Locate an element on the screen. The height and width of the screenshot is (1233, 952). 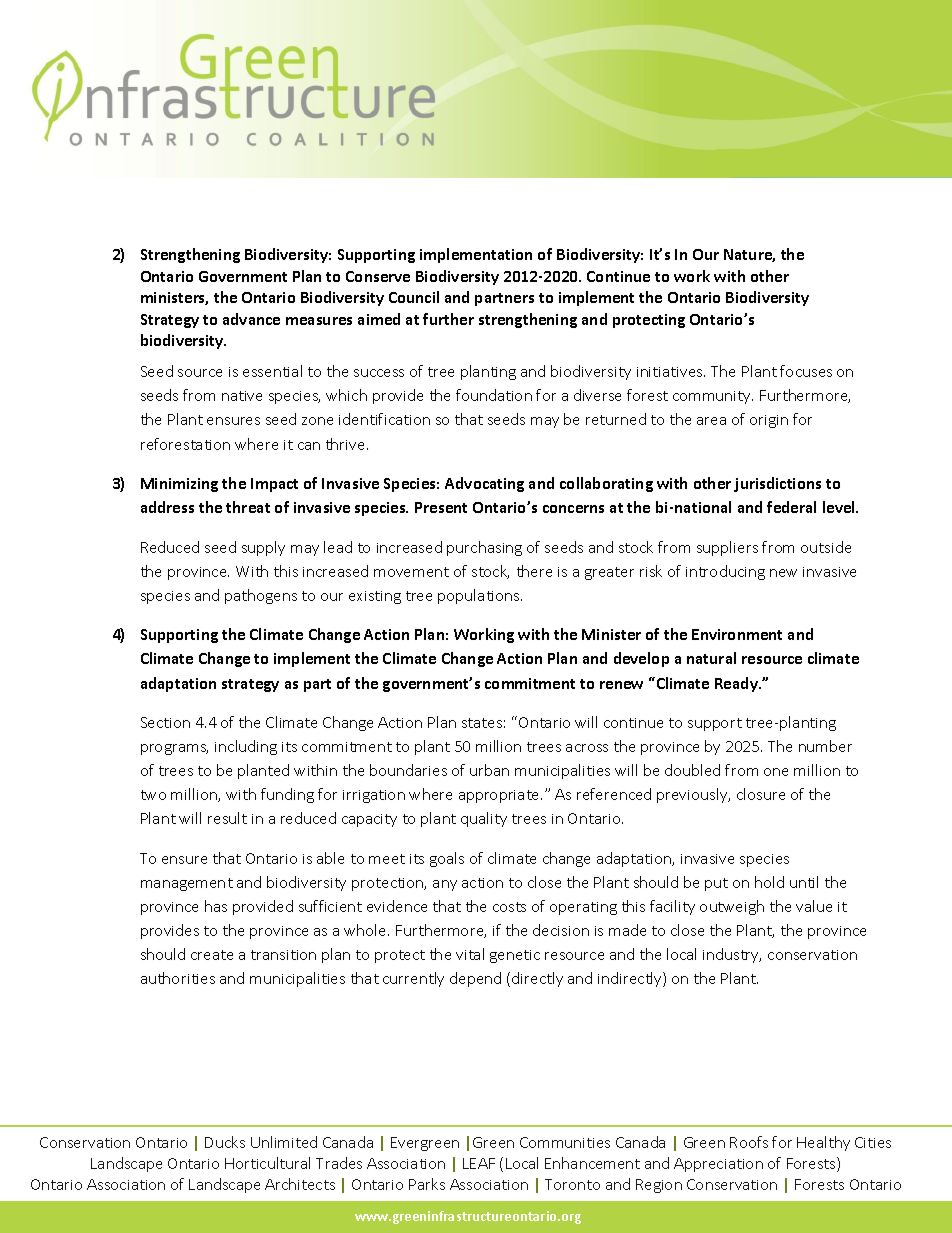
including is located at coordinates (246, 747).
